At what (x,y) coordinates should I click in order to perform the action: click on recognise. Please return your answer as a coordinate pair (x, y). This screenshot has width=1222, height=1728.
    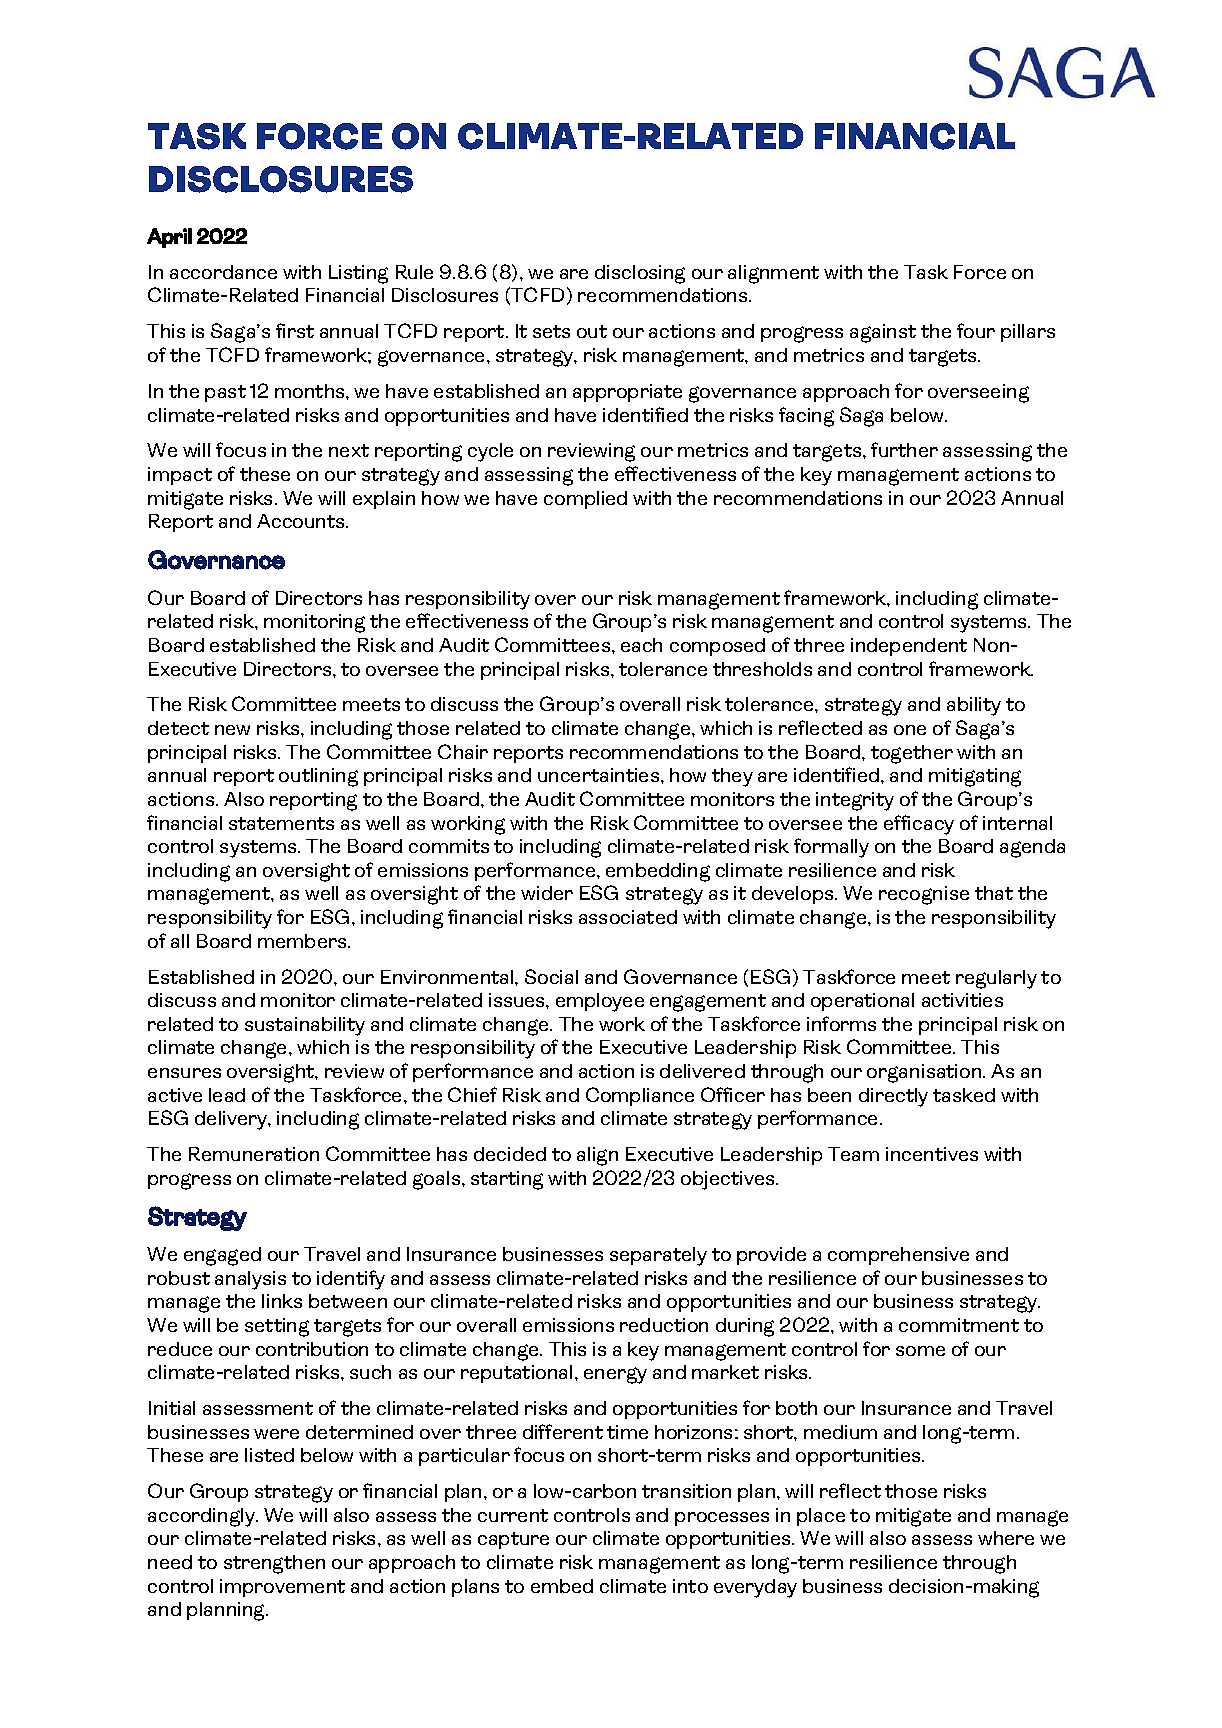
    Looking at the image, I should click on (924, 895).
